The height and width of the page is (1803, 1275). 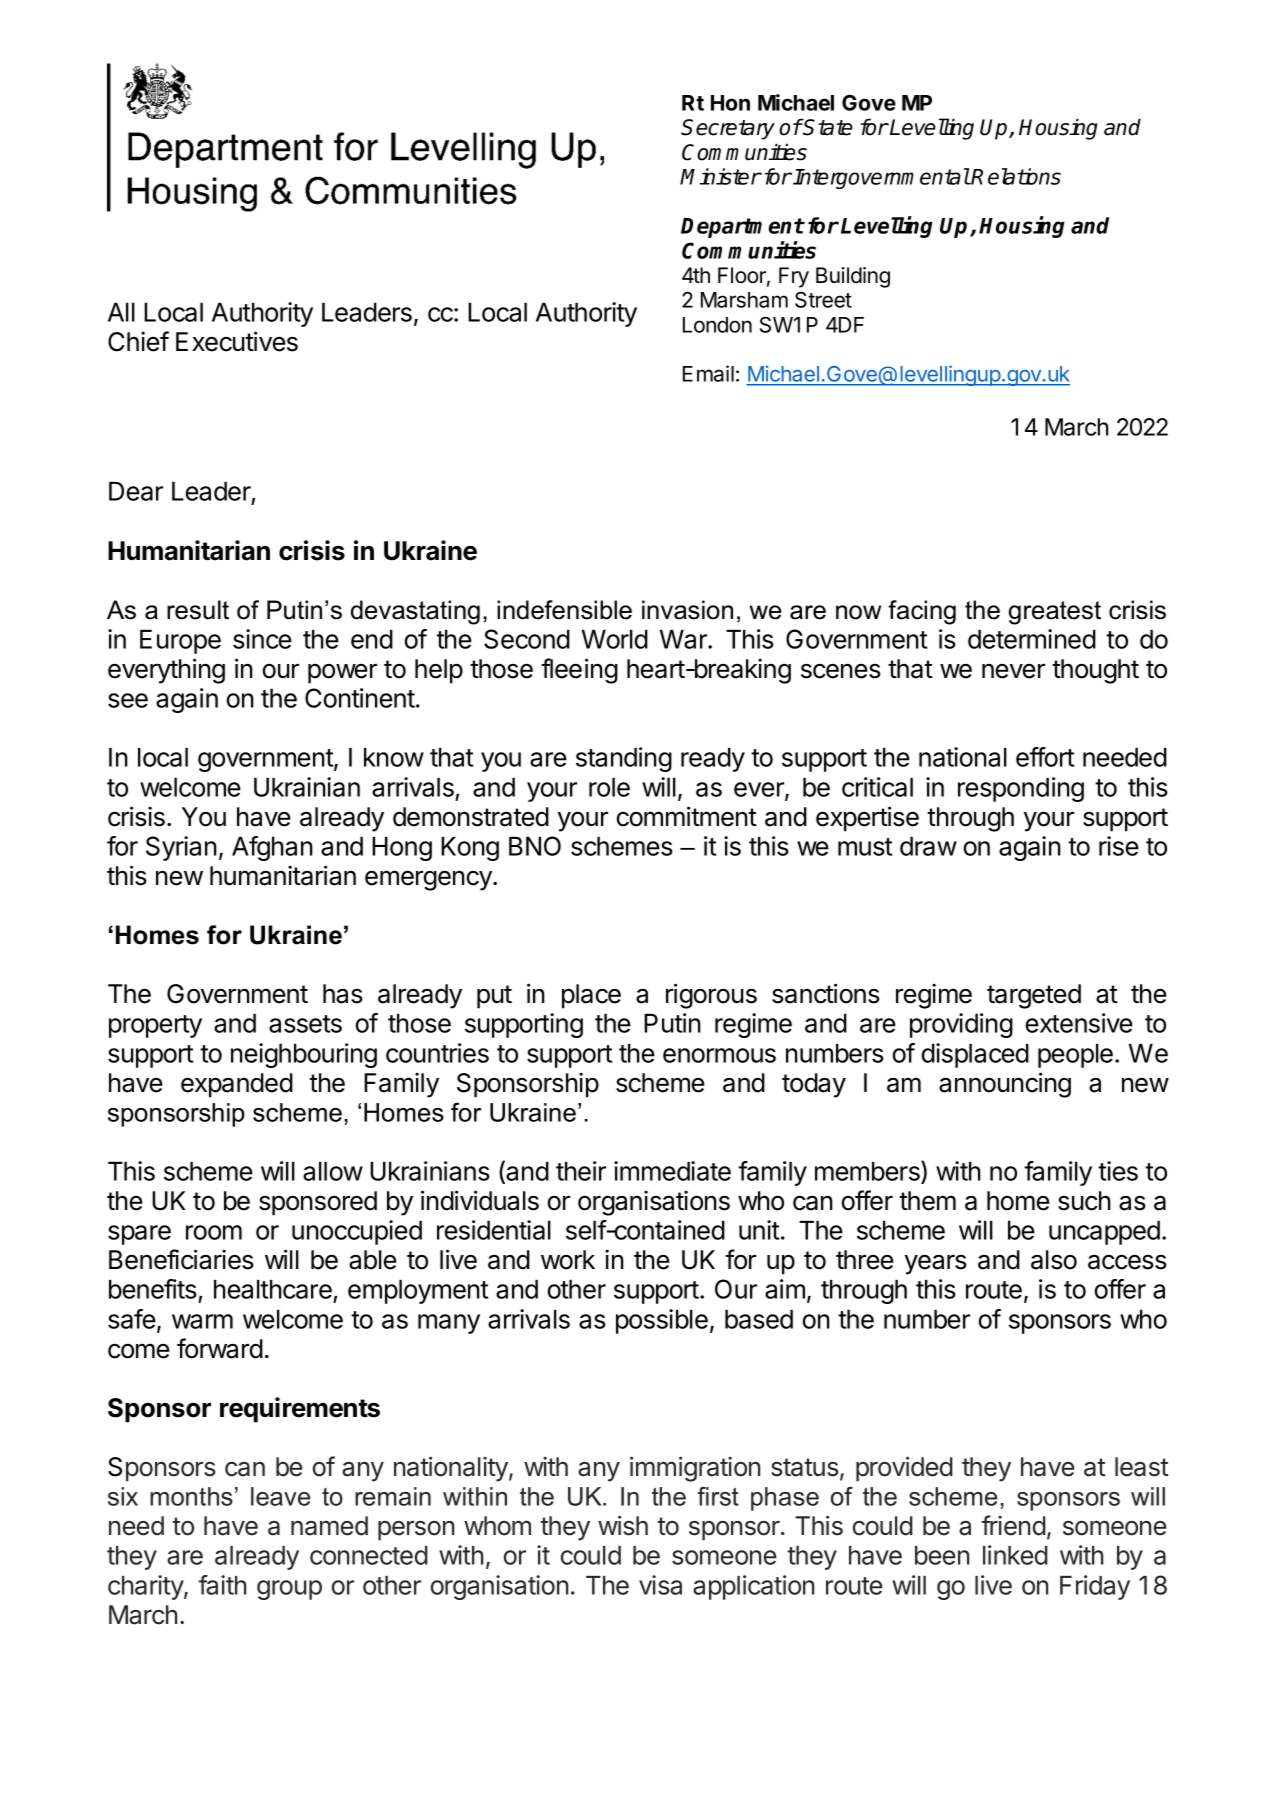 What do you see at coordinates (222, 1585) in the page?
I see `faith` at bounding box center [222, 1585].
